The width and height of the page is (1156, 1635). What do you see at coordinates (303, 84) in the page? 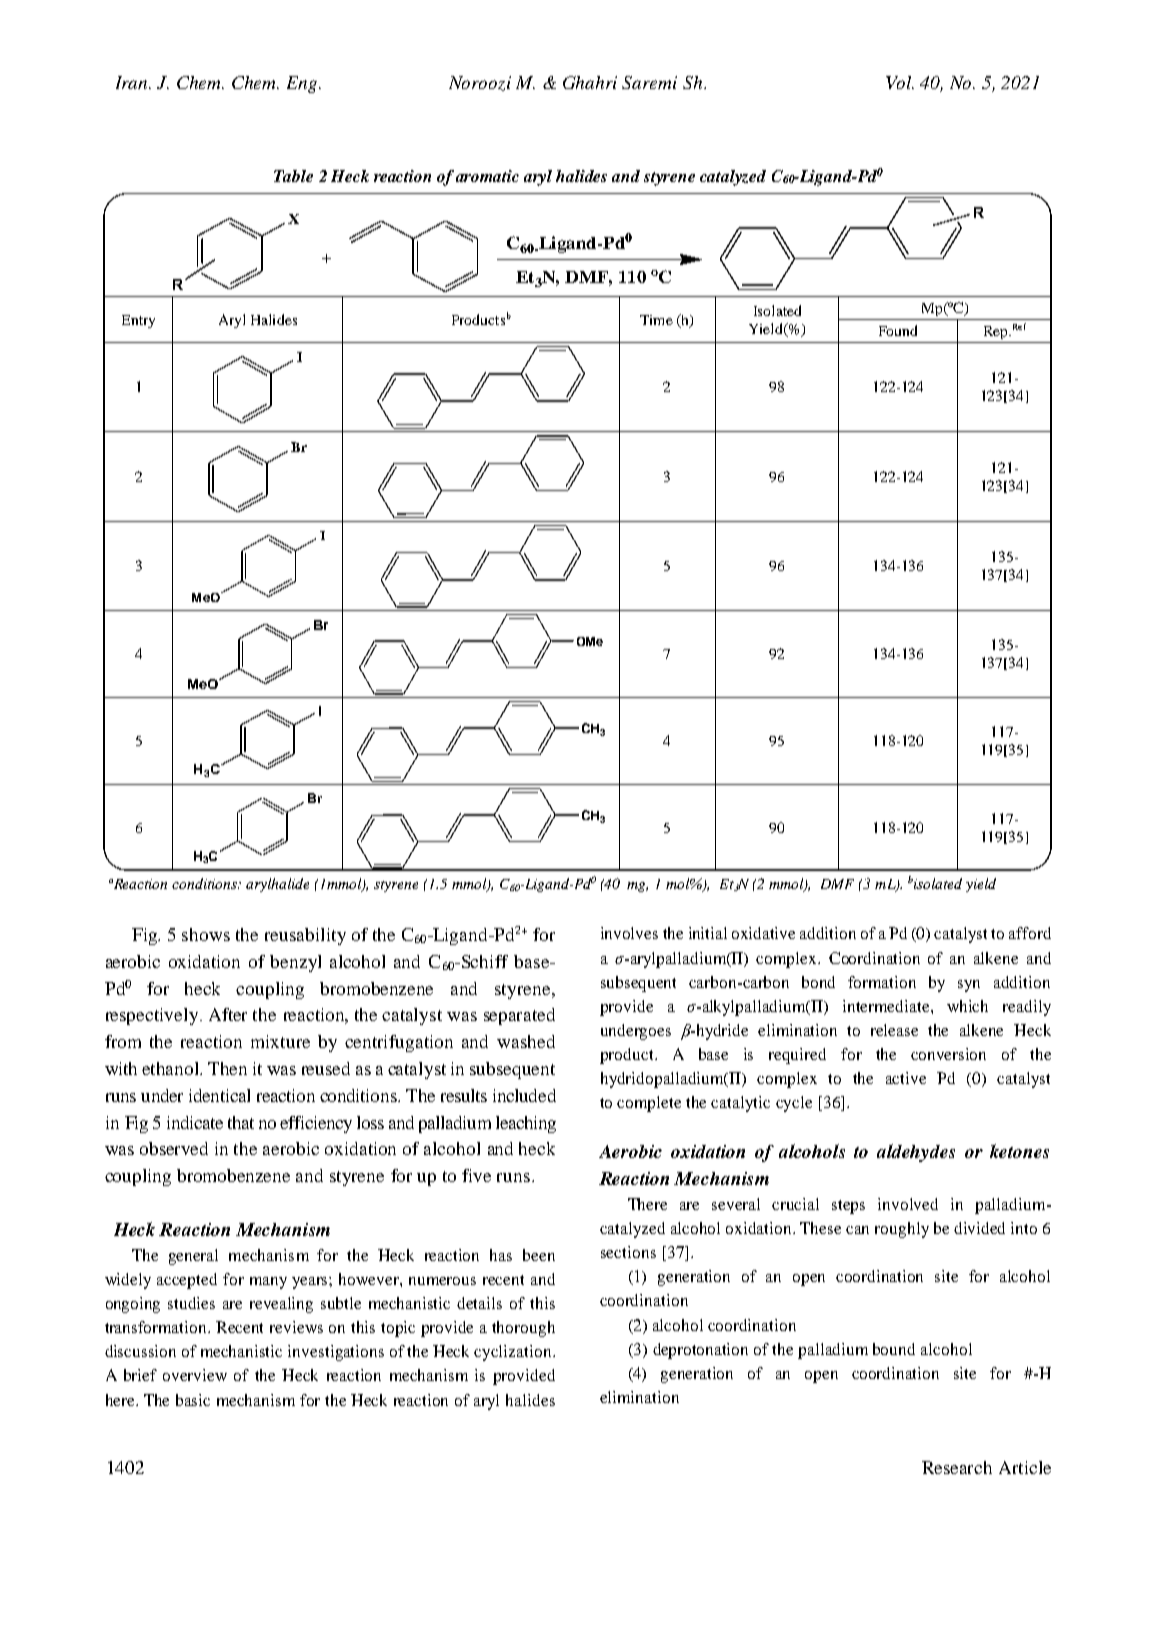
I see `Eng` at bounding box center [303, 84].
